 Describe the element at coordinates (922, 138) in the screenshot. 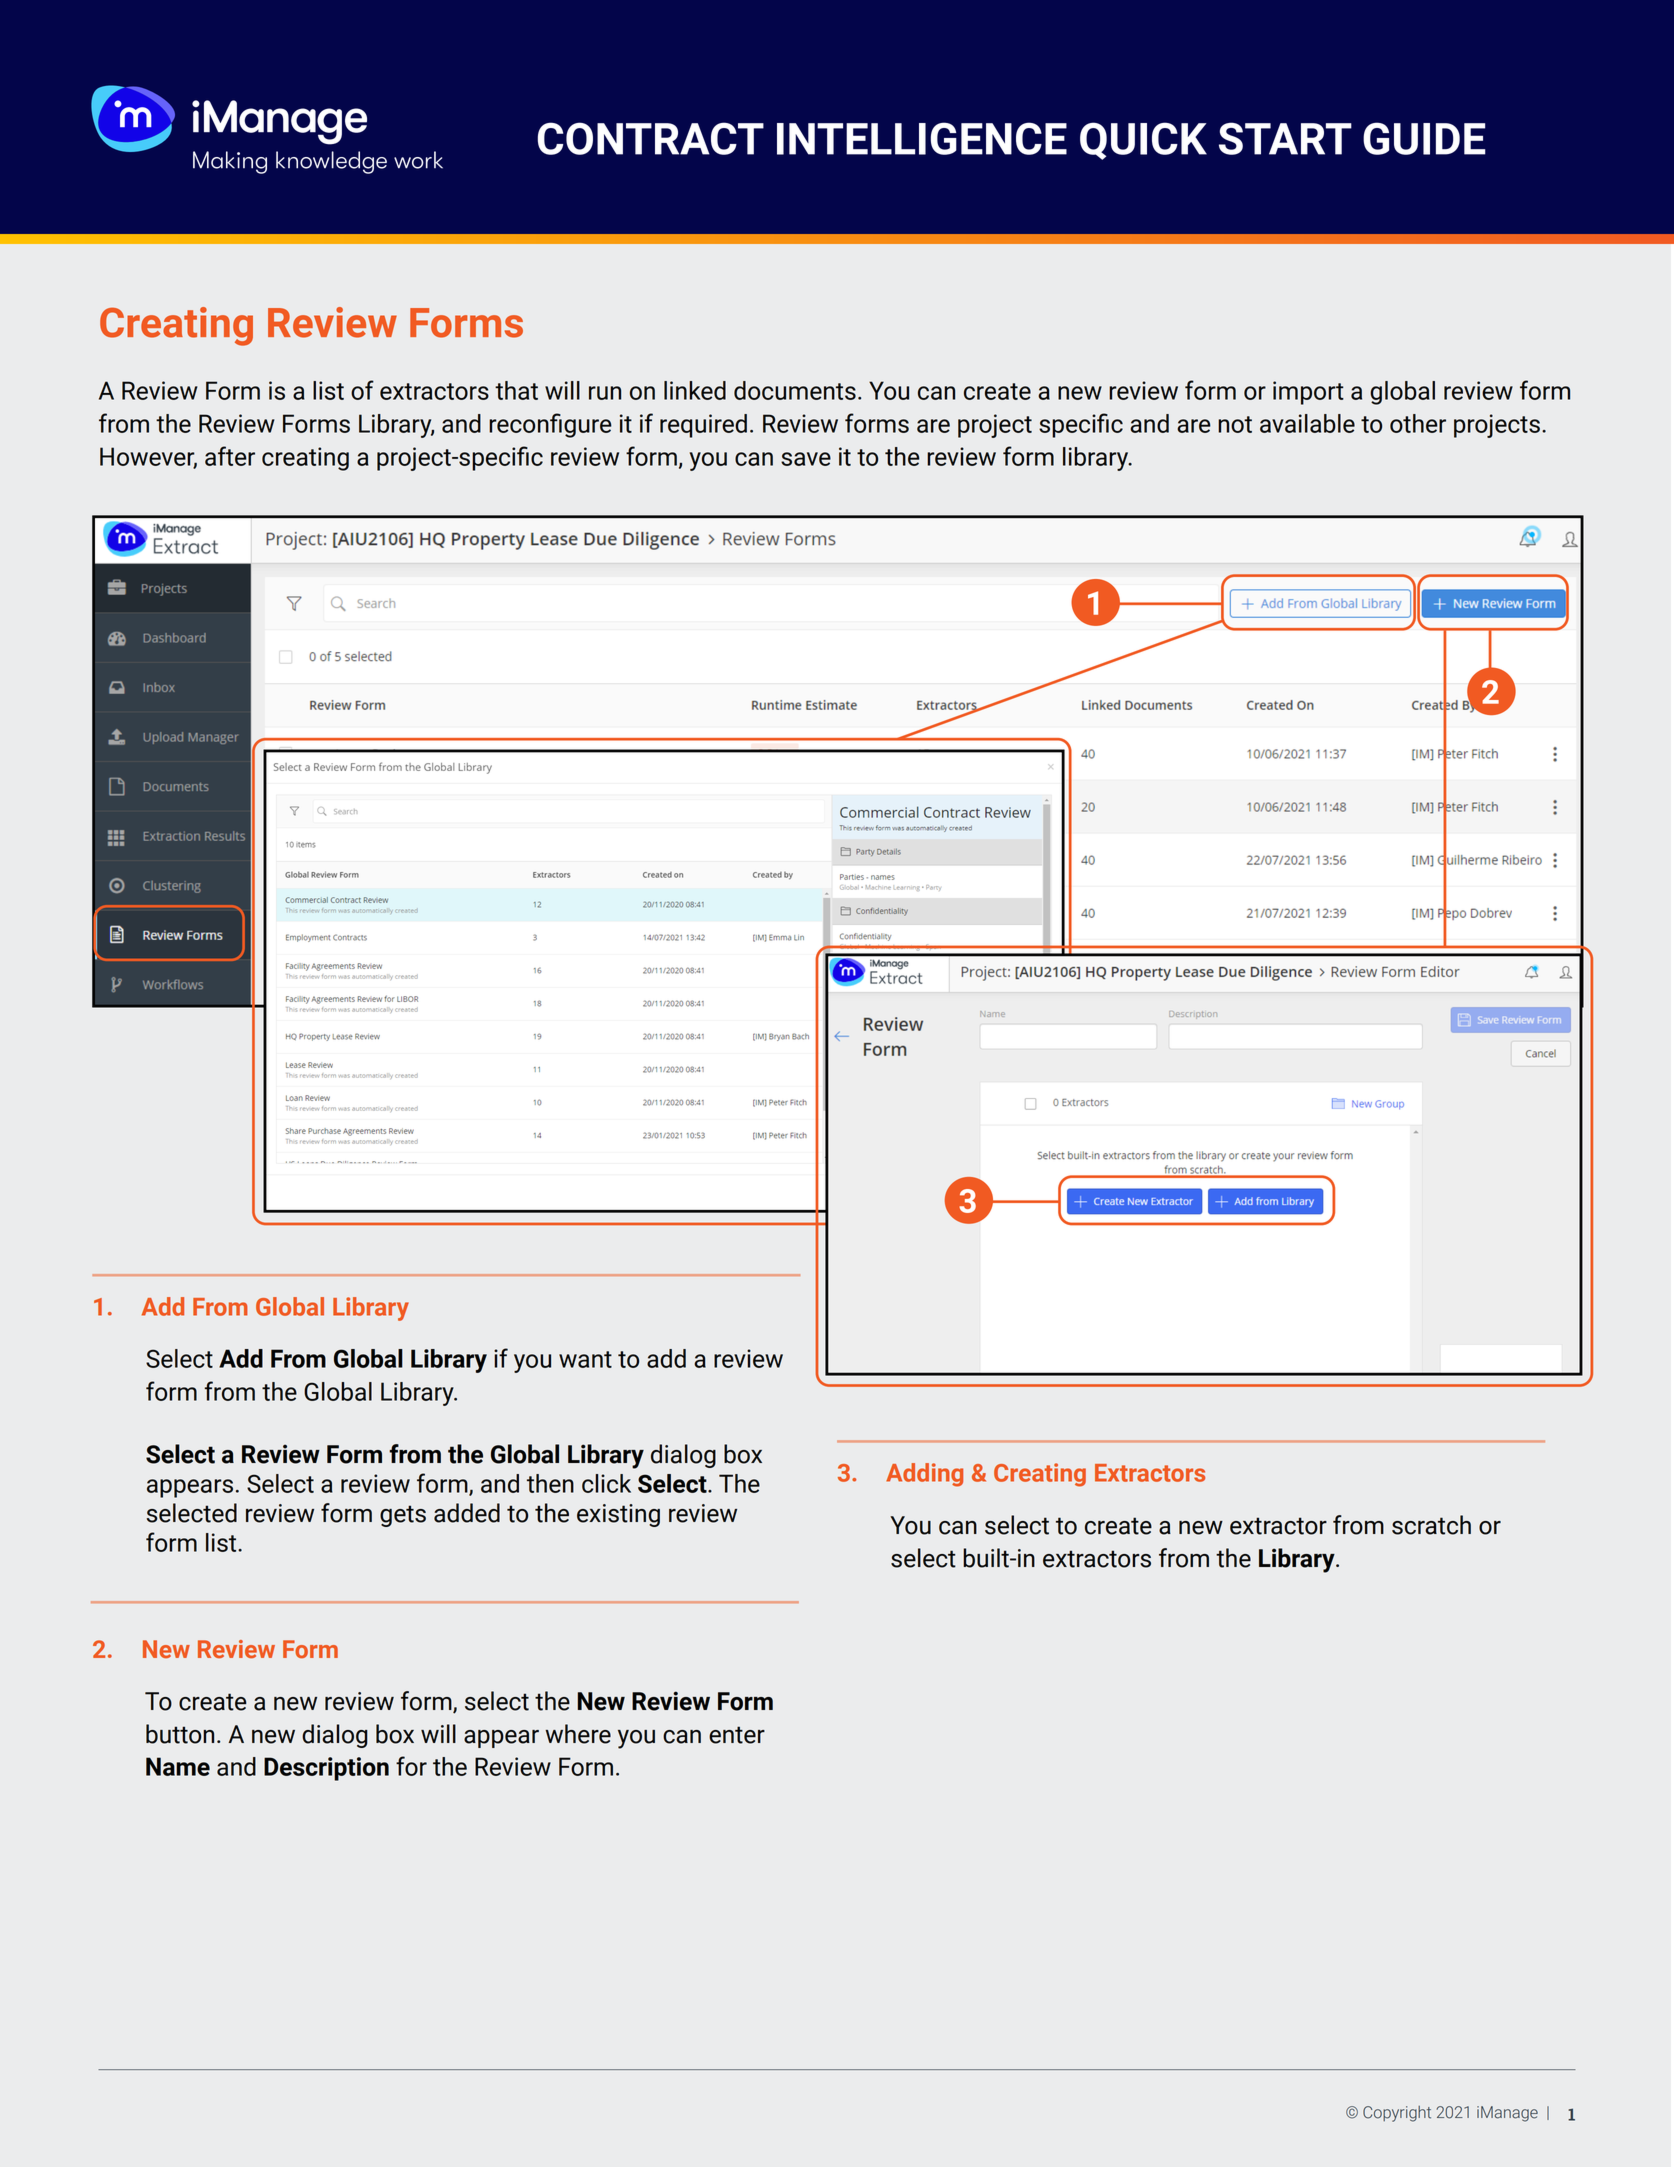

I see `INTELLIGENCE` at that location.
